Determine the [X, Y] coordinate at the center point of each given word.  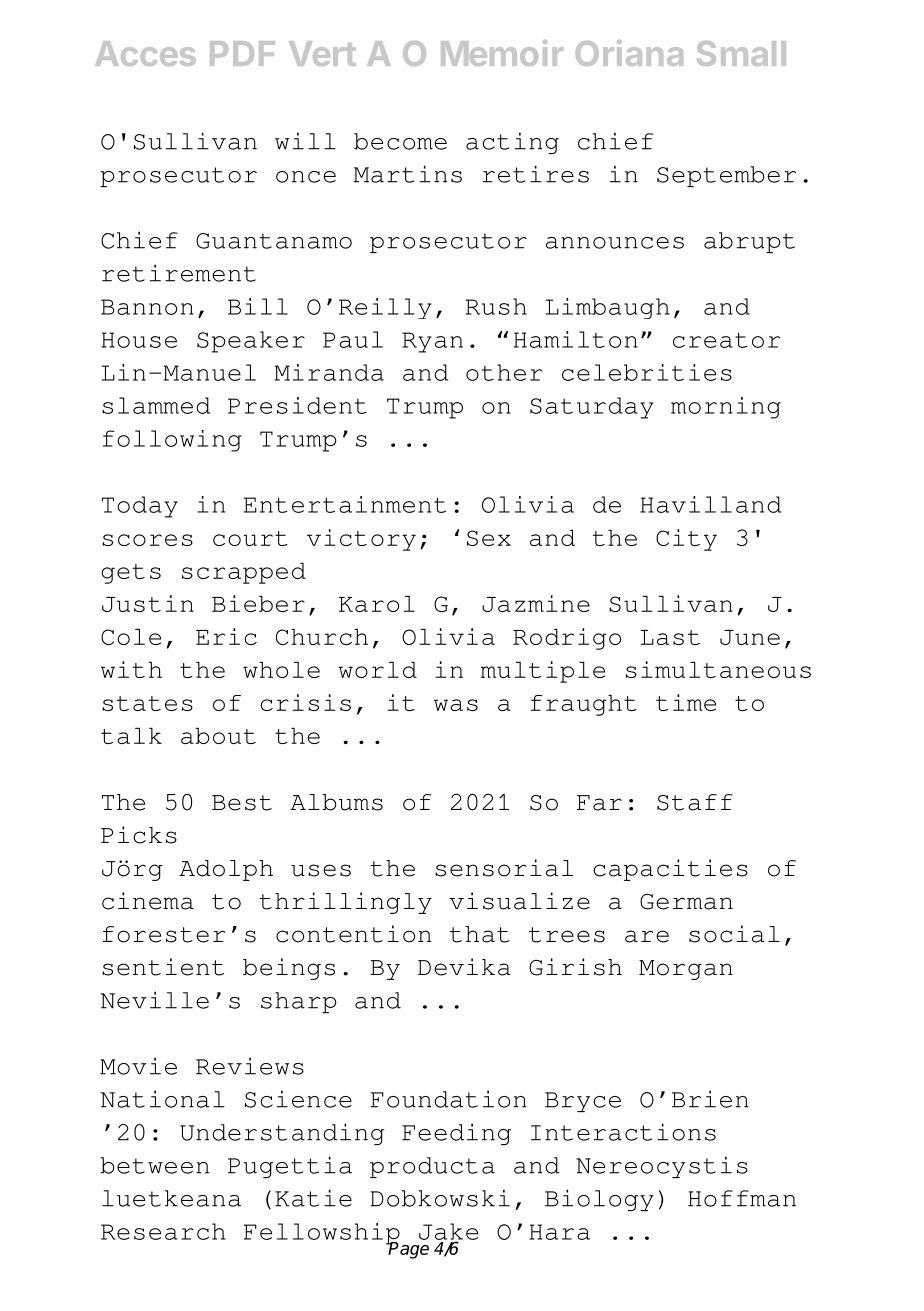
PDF [242, 53]
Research [163, 1231]
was [456, 705]
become [400, 141]
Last [670, 637]
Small [741, 53]
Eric [226, 636]
